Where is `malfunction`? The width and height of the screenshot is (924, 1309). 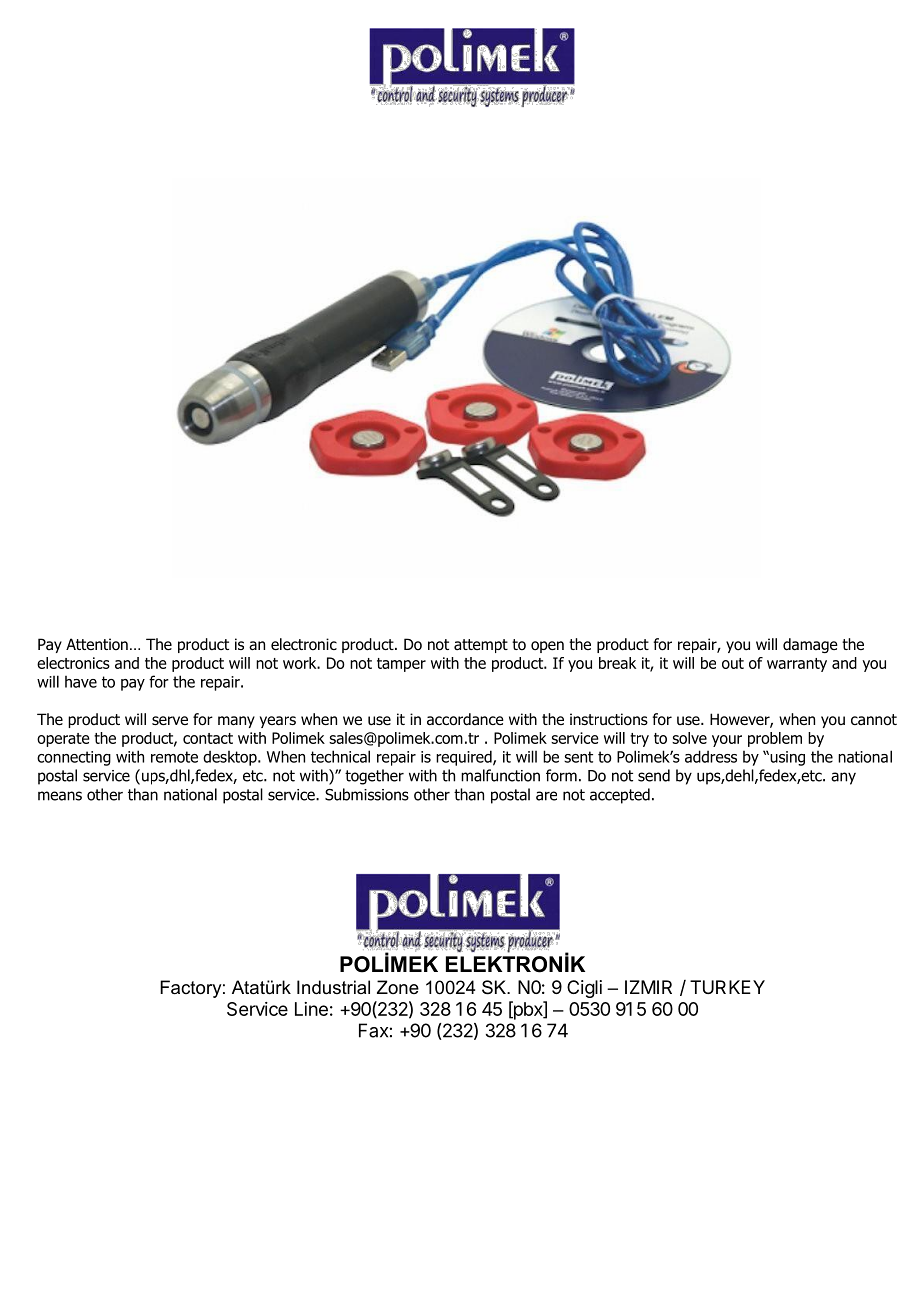 malfunction is located at coordinates (500, 775).
